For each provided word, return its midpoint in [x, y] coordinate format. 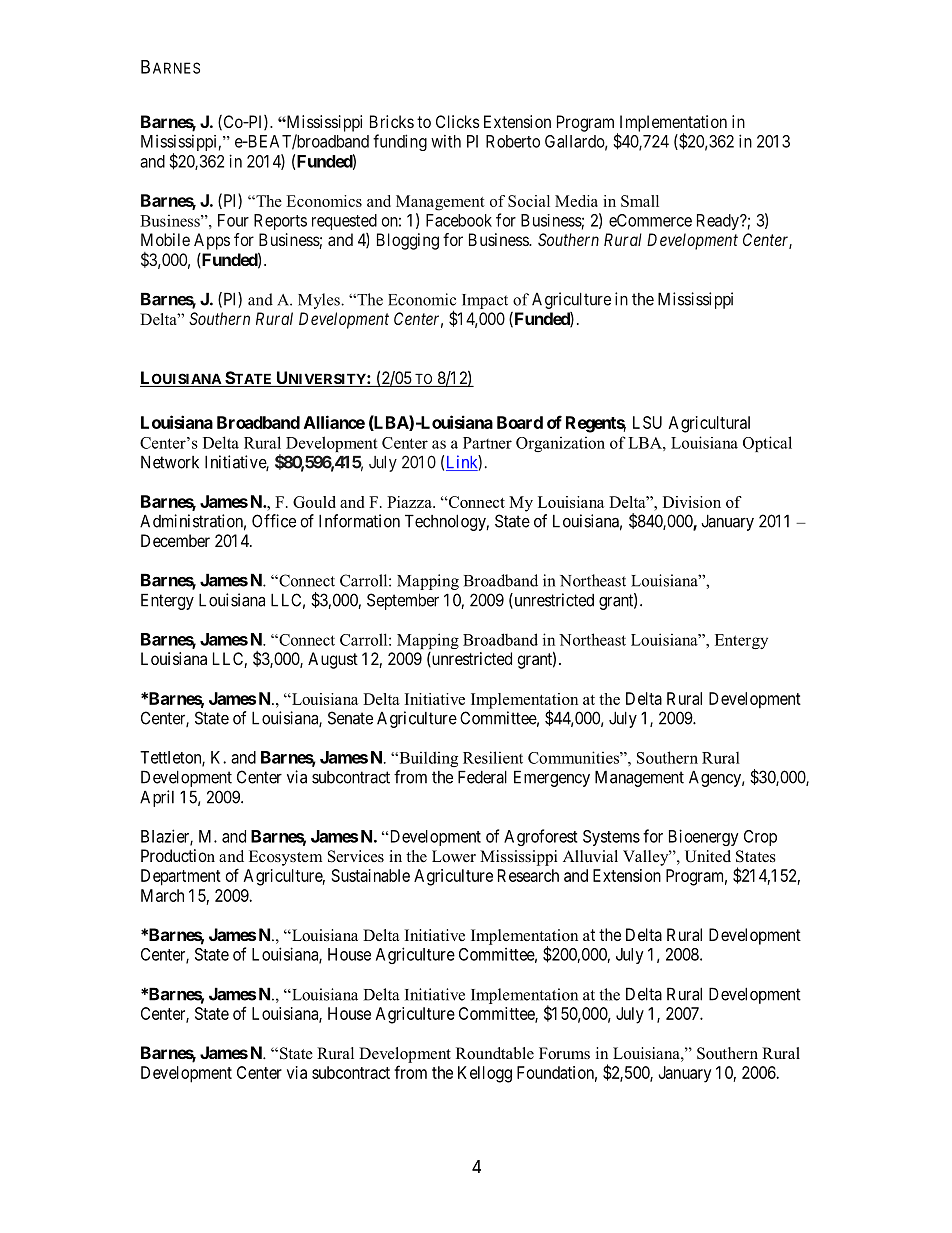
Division [692, 502]
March [162, 895]
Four [233, 220]
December [175, 540]
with [446, 141]
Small [640, 201]
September [403, 601]
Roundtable [495, 1053]
